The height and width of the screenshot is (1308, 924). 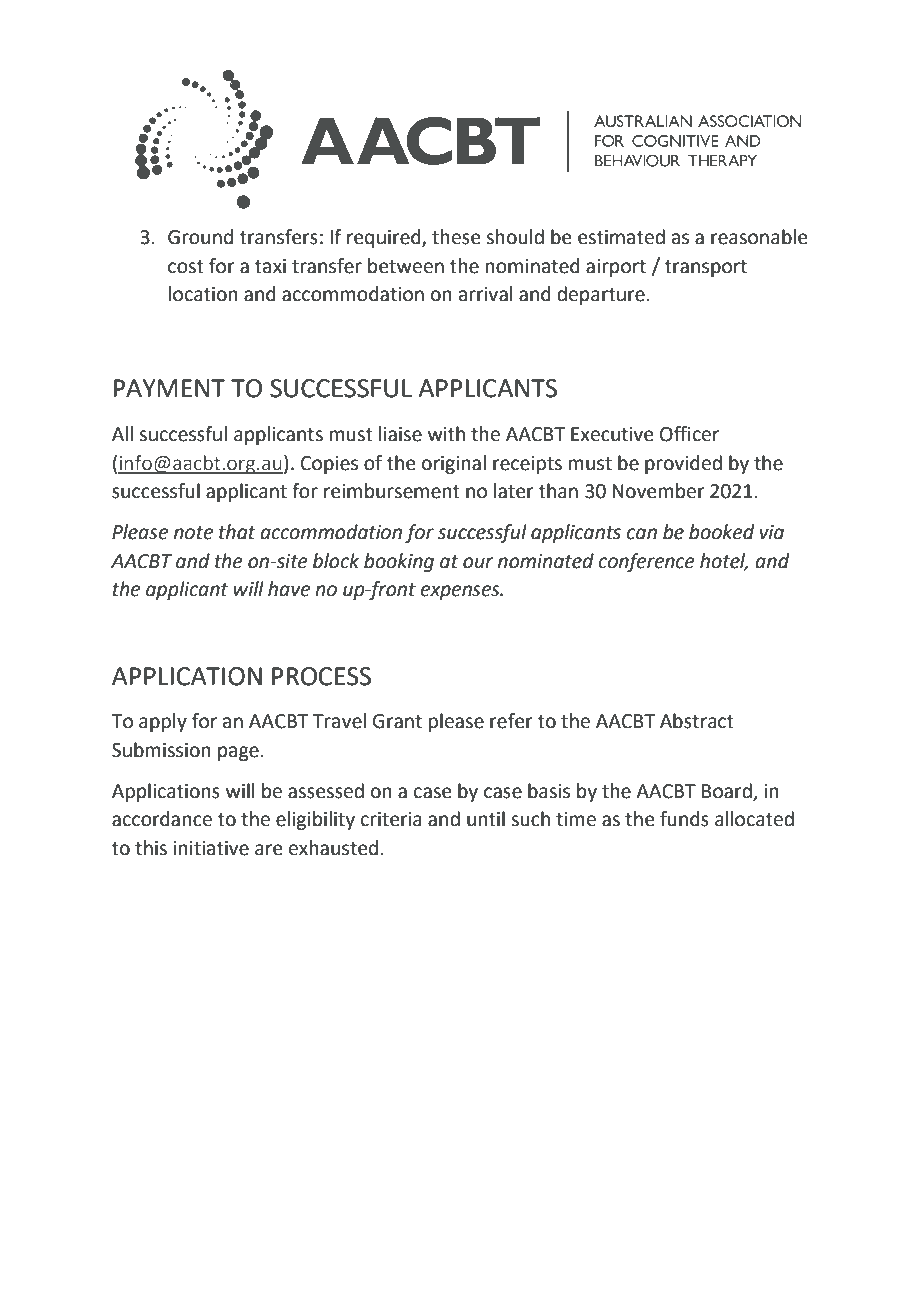 What do you see at coordinates (697, 721) in the screenshot?
I see `Abstract` at bounding box center [697, 721].
